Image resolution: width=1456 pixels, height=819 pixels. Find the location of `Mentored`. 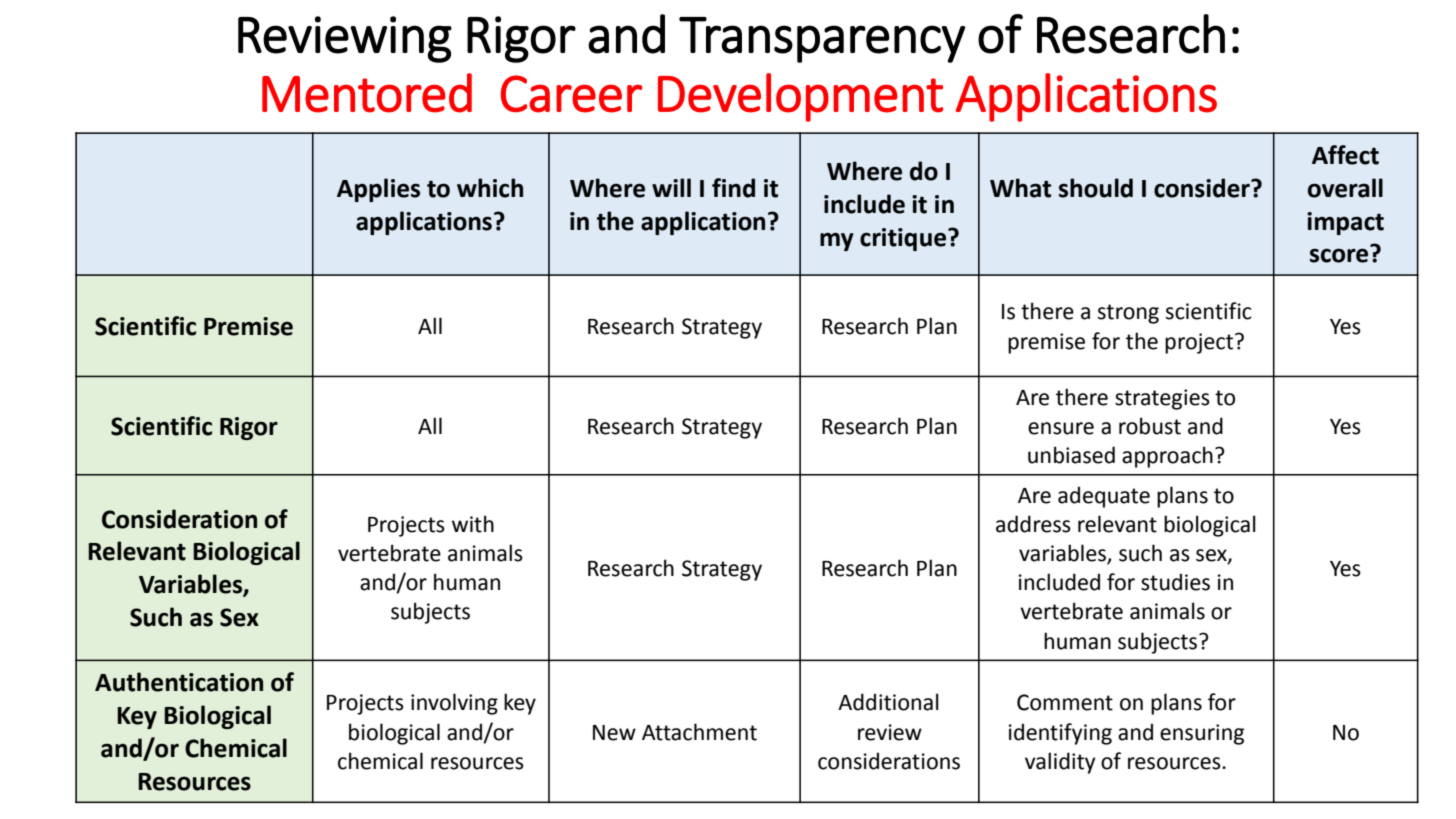

Mentored is located at coordinates (367, 93).
